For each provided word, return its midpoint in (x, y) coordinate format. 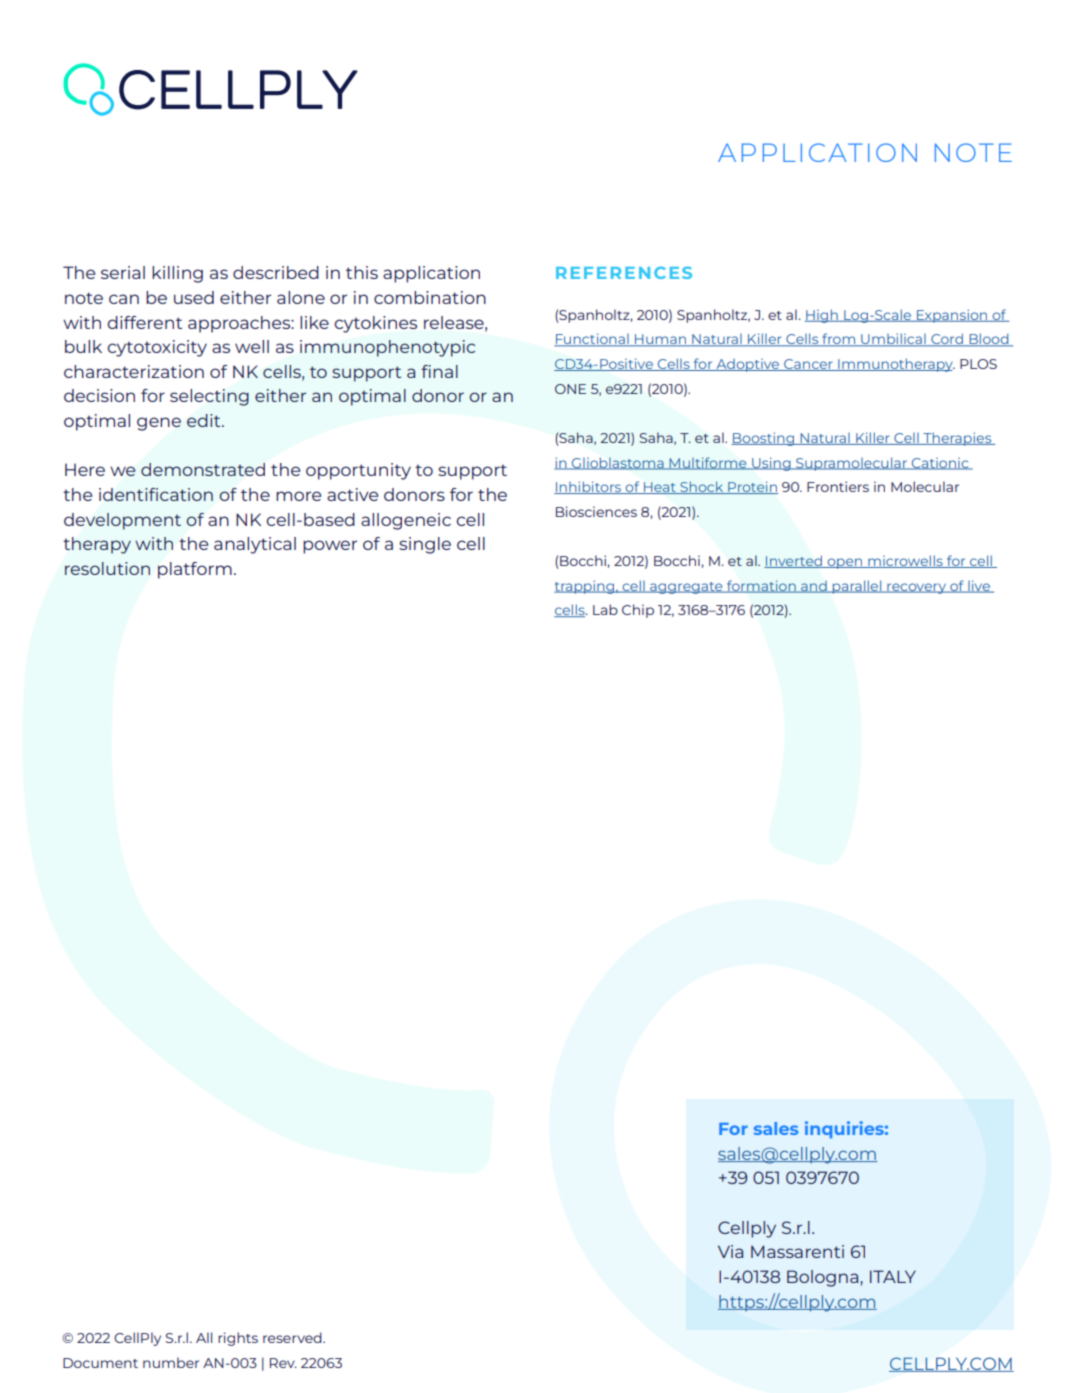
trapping (585, 587)
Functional (592, 340)
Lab (605, 609)
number (171, 1362)
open (845, 563)
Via (730, 1251)
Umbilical (893, 340)
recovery (917, 588)
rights (238, 1339)
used (194, 297)
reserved (293, 1337)
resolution (107, 568)
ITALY (893, 1276)
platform (195, 570)
